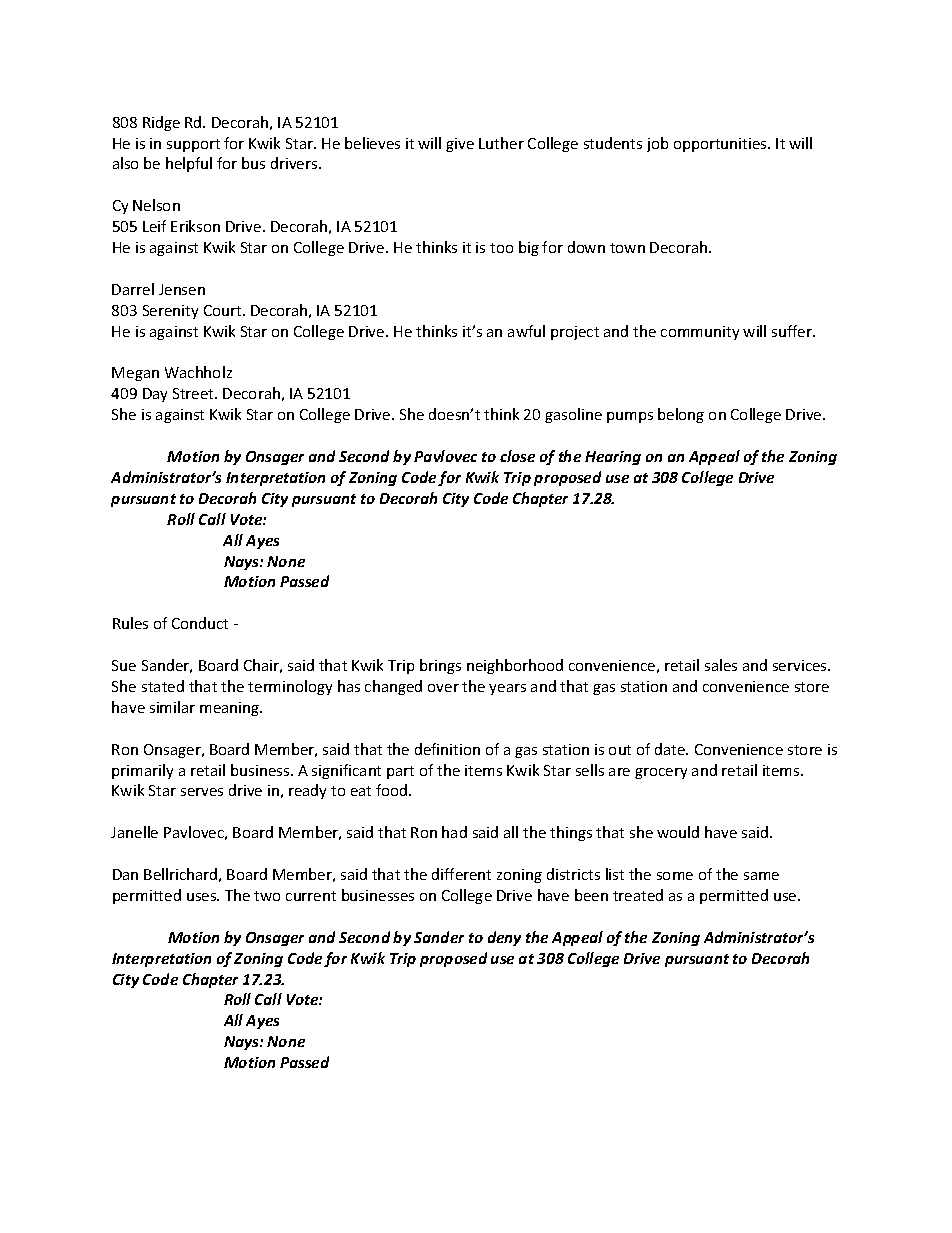 This screenshot has height=1233, width=952. I want to click on opportunities, so click(721, 145).
